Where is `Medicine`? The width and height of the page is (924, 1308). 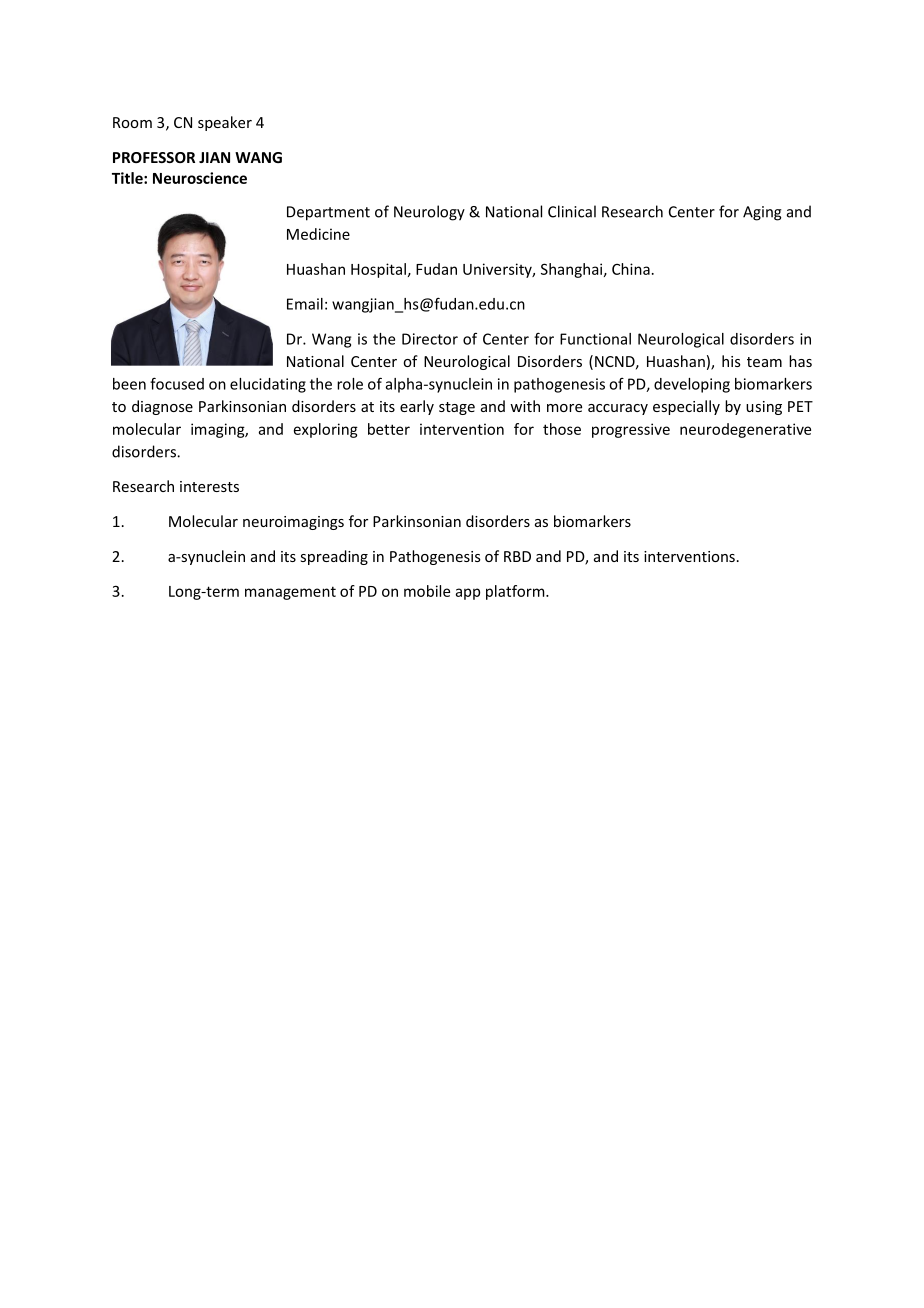 Medicine is located at coordinates (318, 234).
